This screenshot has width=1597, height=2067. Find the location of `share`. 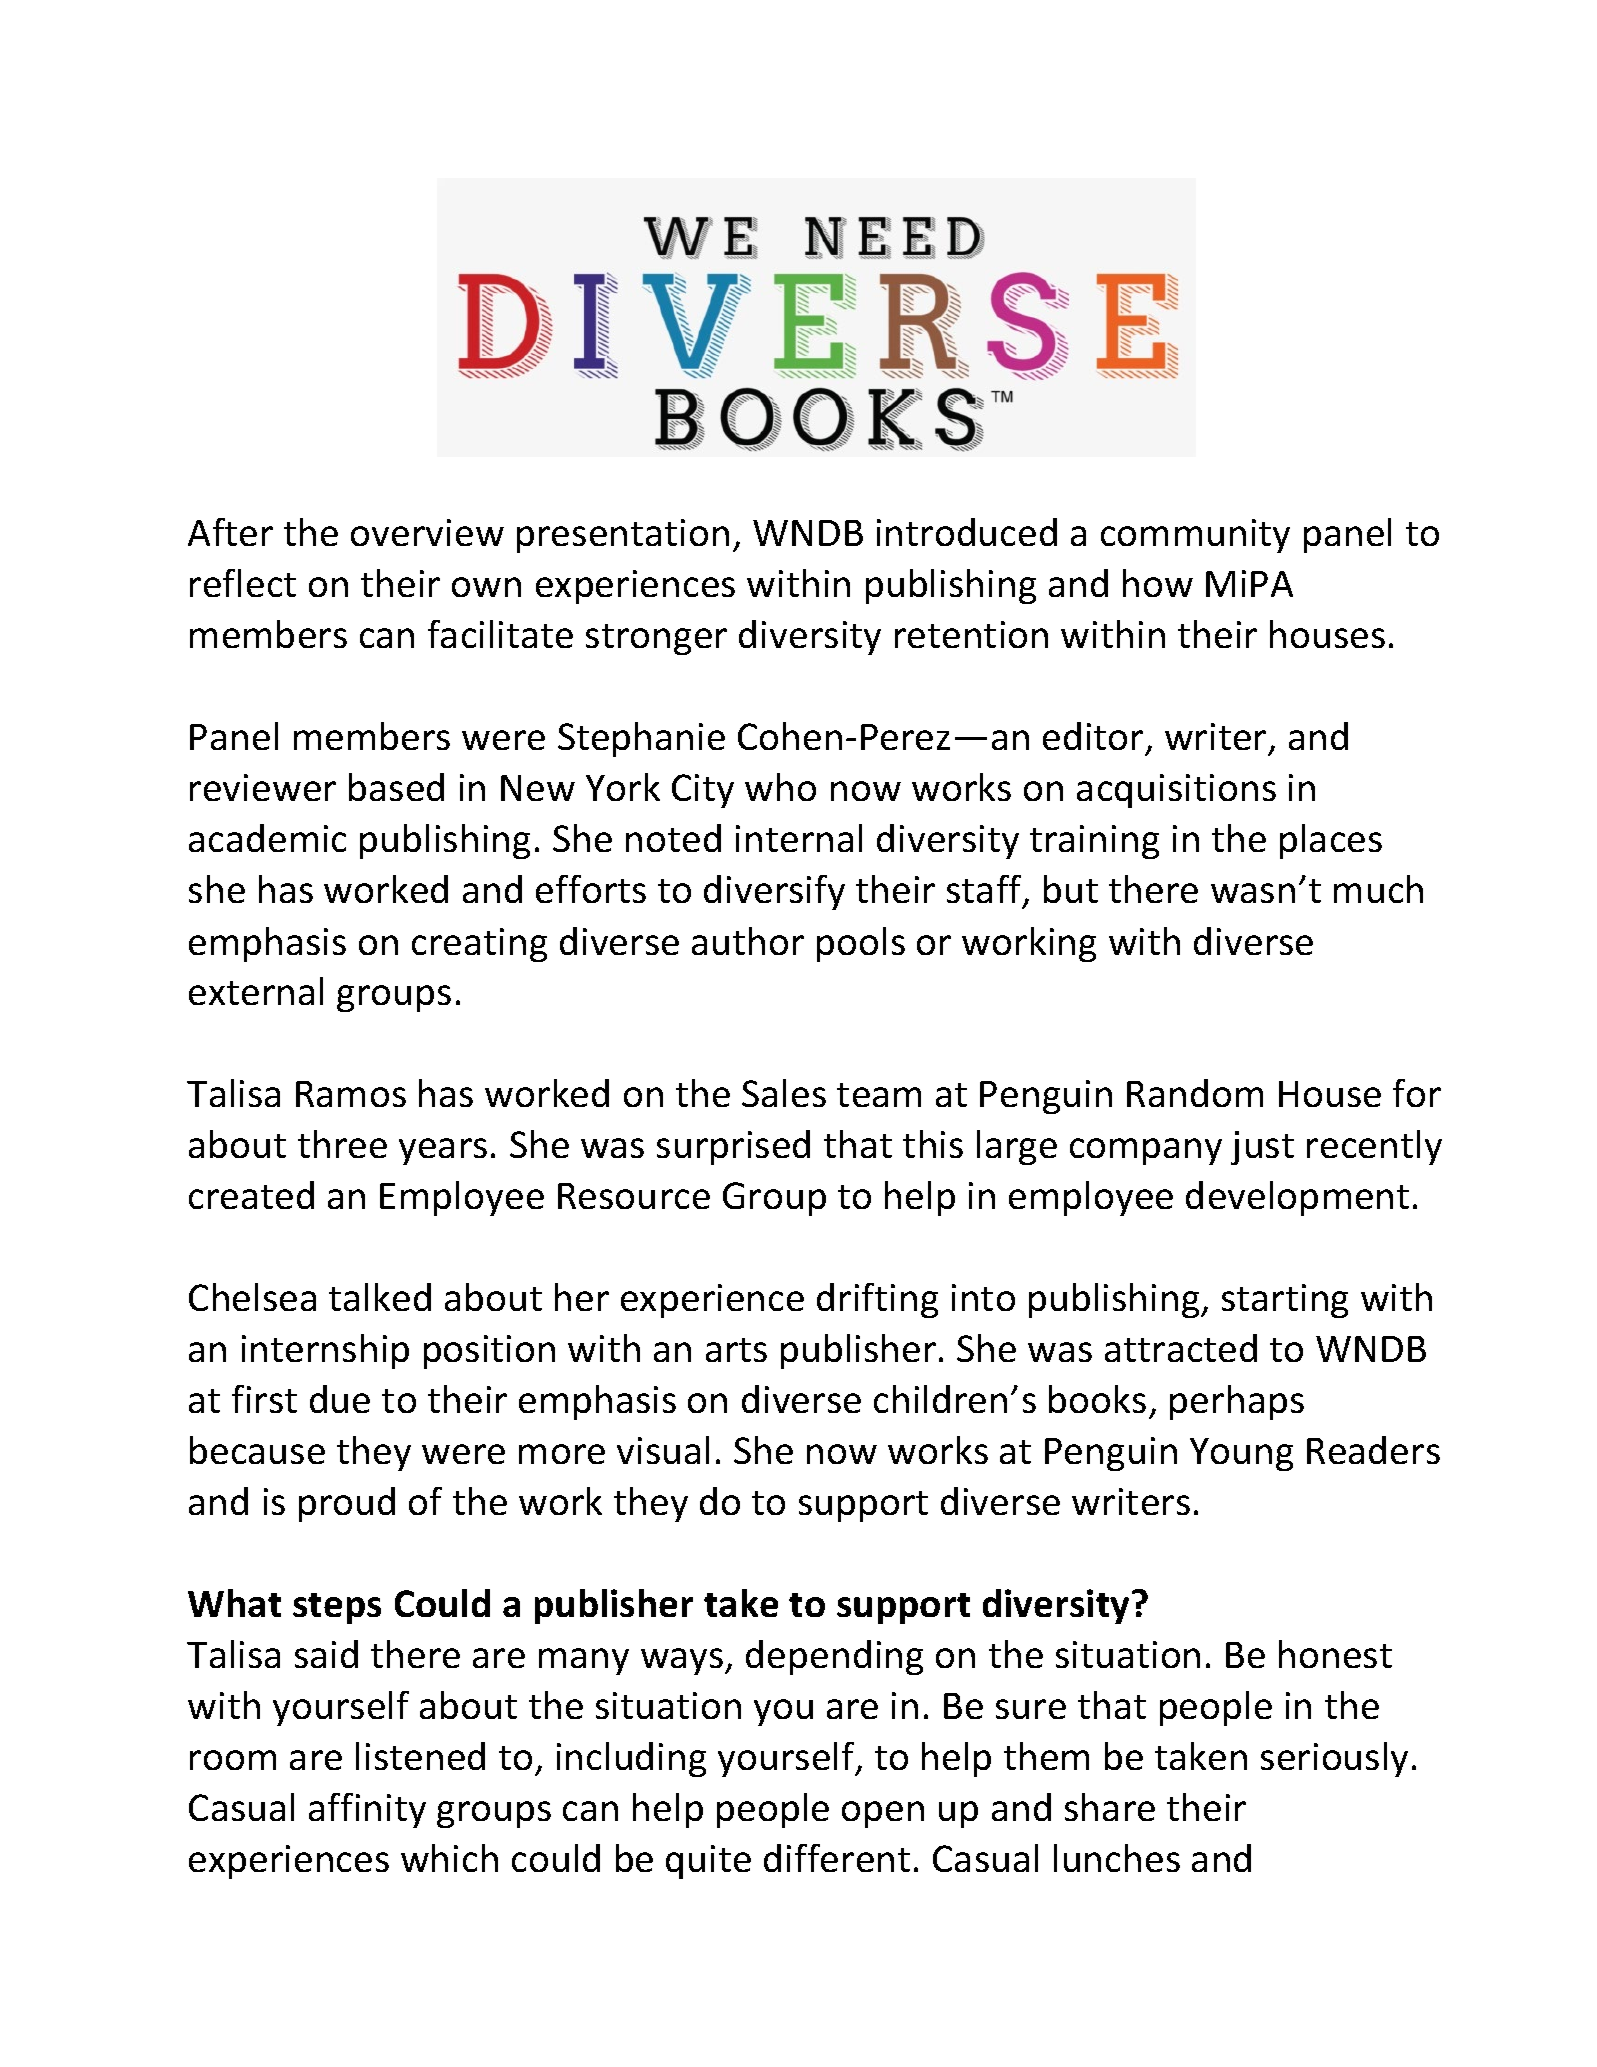

share is located at coordinates (1110, 1807).
